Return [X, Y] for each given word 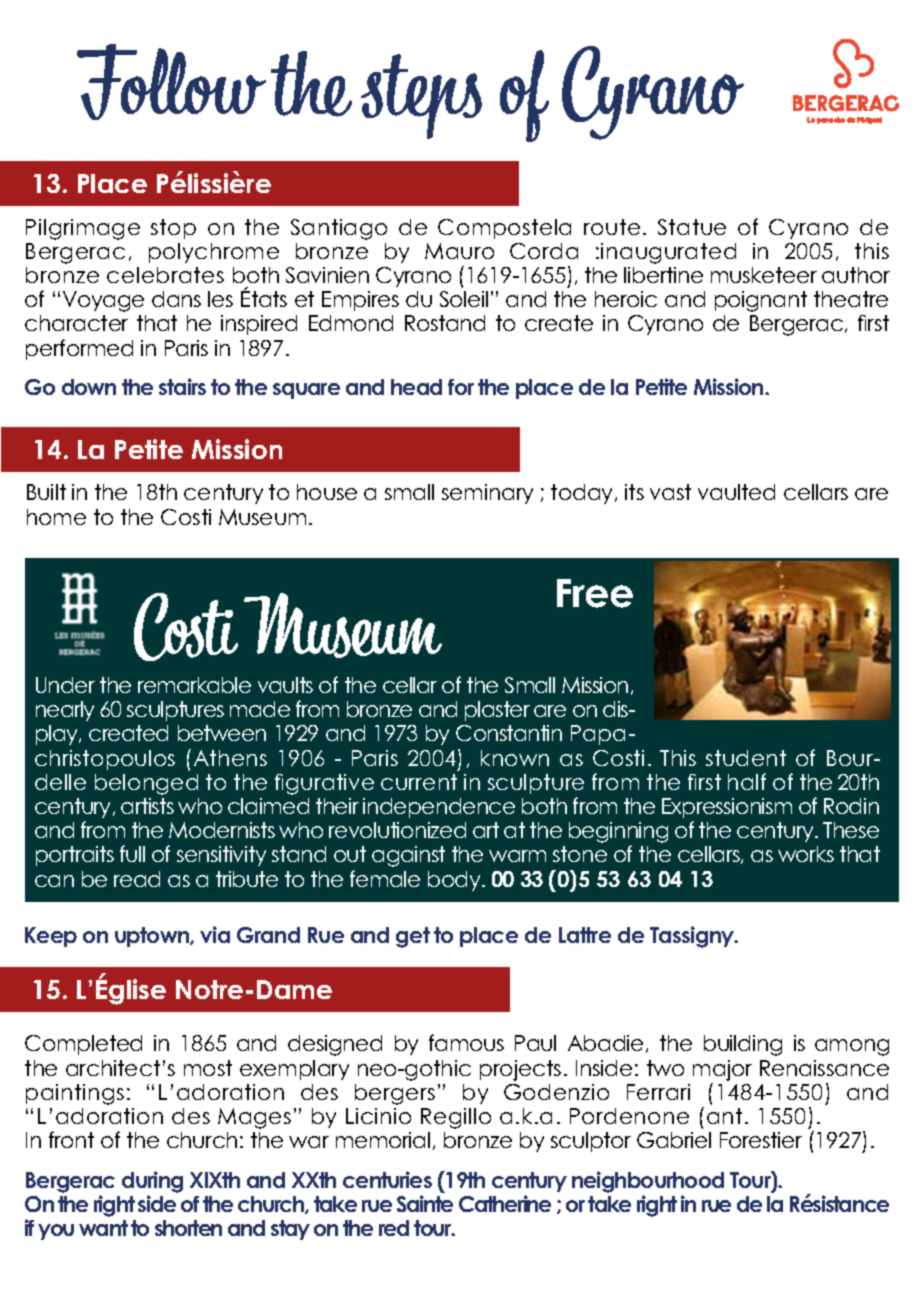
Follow [171, 82]
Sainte [425, 1203]
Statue [692, 227]
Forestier [761, 1140]
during [152, 1183]
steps [421, 96]
